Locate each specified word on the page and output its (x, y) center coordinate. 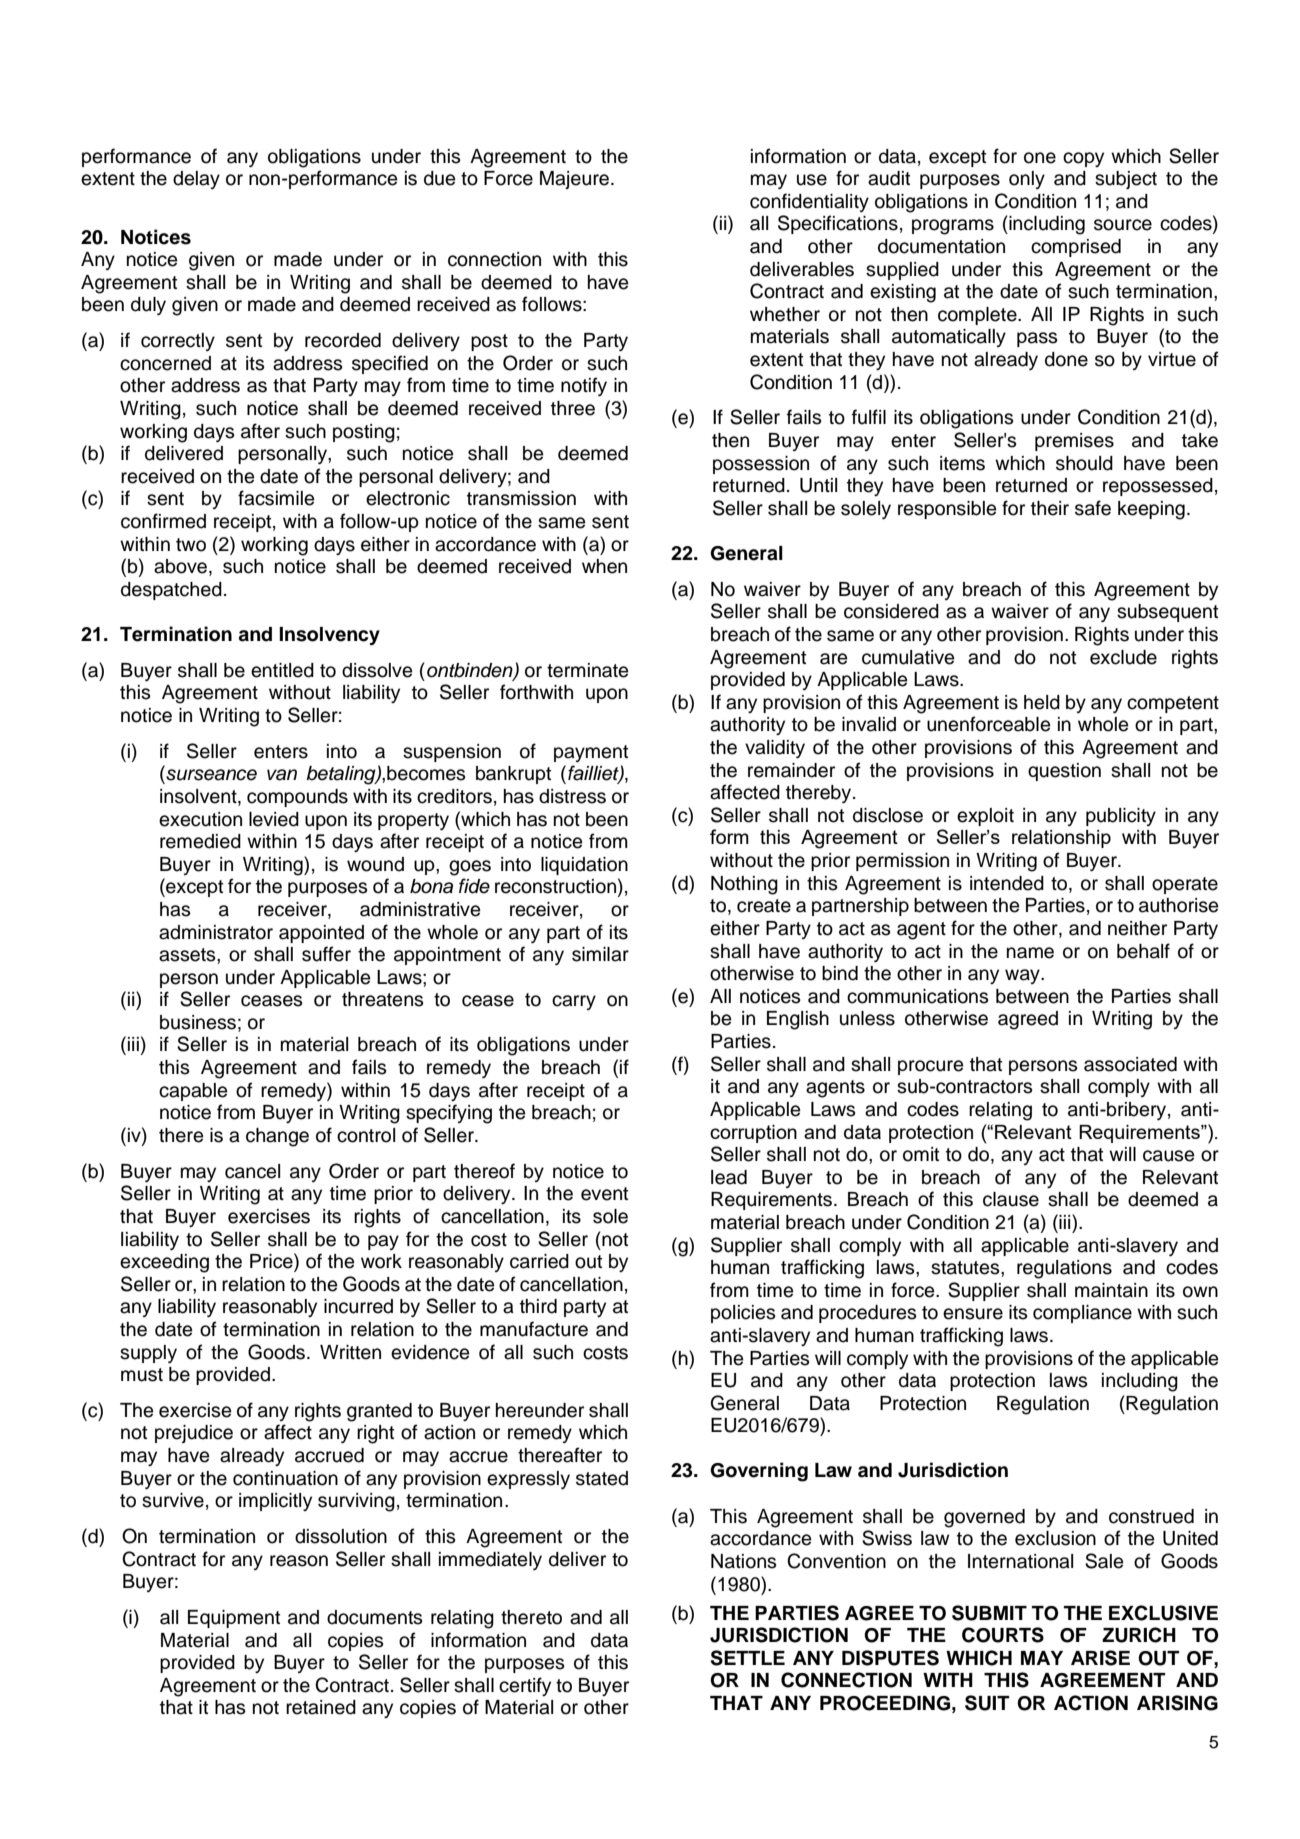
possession (761, 465)
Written (350, 1352)
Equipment (234, 1619)
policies (743, 1314)
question (1064, 772)
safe (1093, 508)
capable (193, 1092)
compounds (297, 798)
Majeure (574, 180)
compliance (1082, 1314)
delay (196, 180)
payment (591, 753)
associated (1130, 1064)
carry (574, 1002)
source (1123, 225)
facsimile (276, 498)
